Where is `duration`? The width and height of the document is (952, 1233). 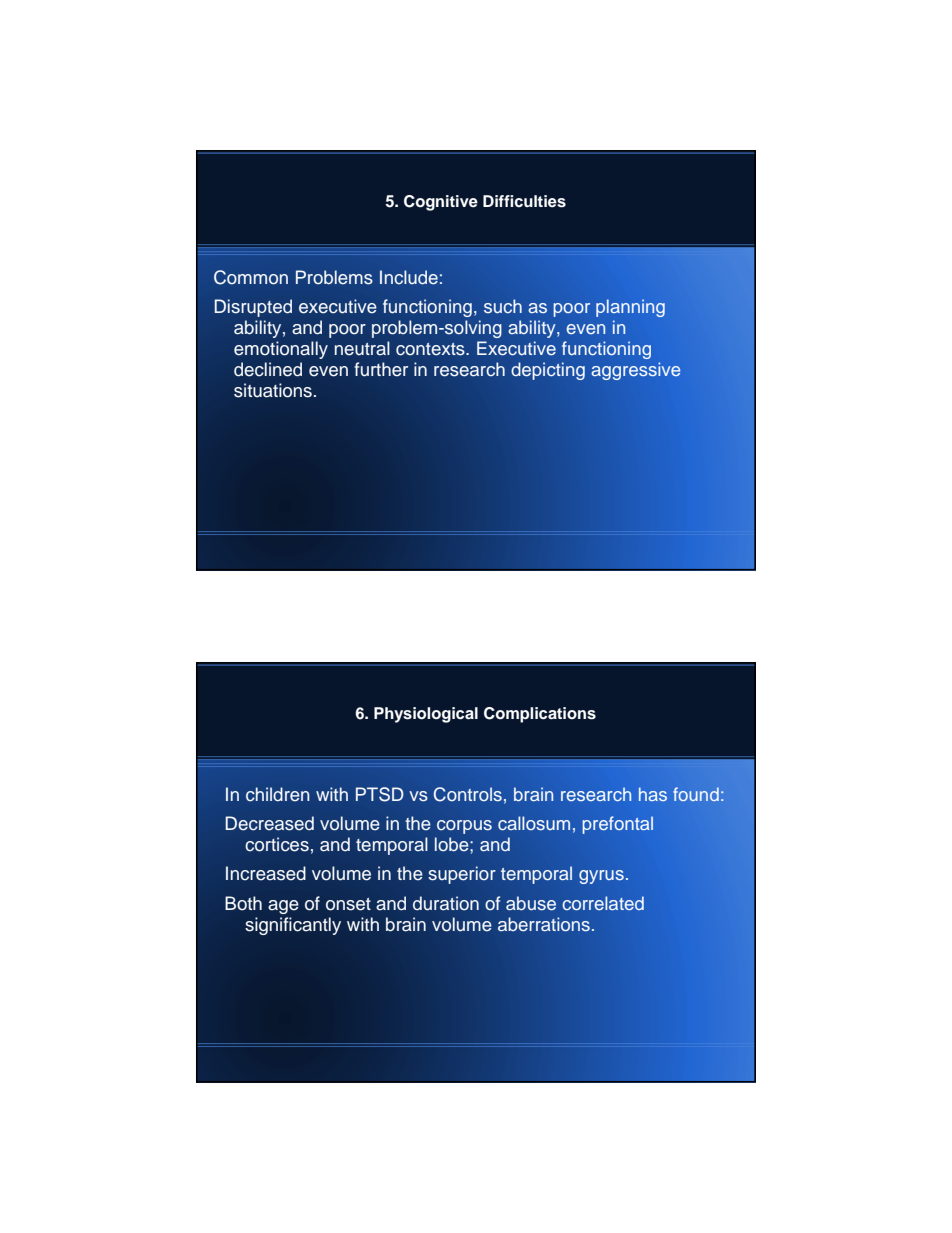 duration is located at coordinates (446, 903).
